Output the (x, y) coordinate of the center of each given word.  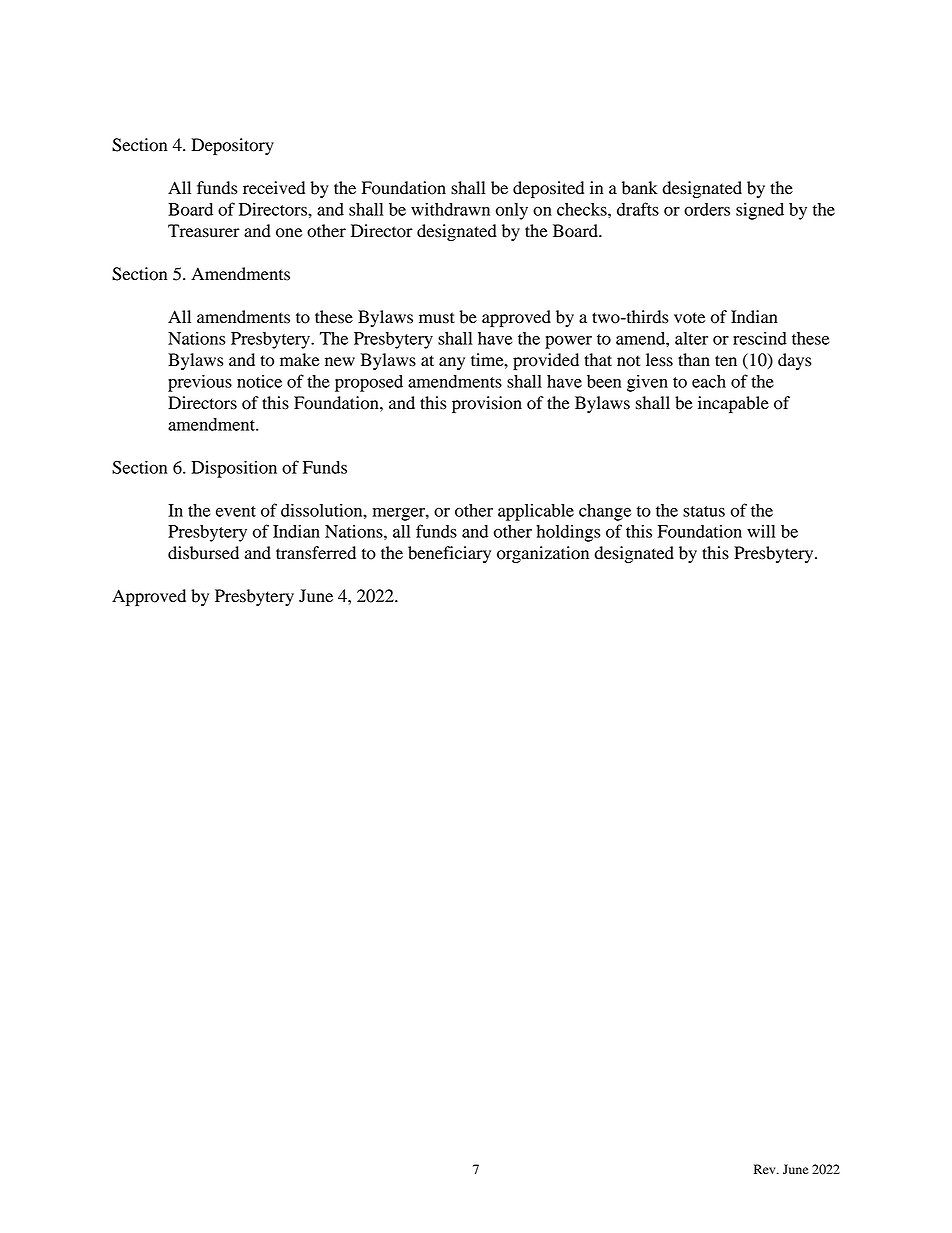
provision (487, 404)
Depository (232, 146)
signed (760, 211)
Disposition (234, 469)
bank (640, 188)
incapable (733, 404)
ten (726, 360)
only (512, 211)
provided (546, 361)
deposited (548, 189)
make (300, 360)
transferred (316, 553)
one (289, 233)
